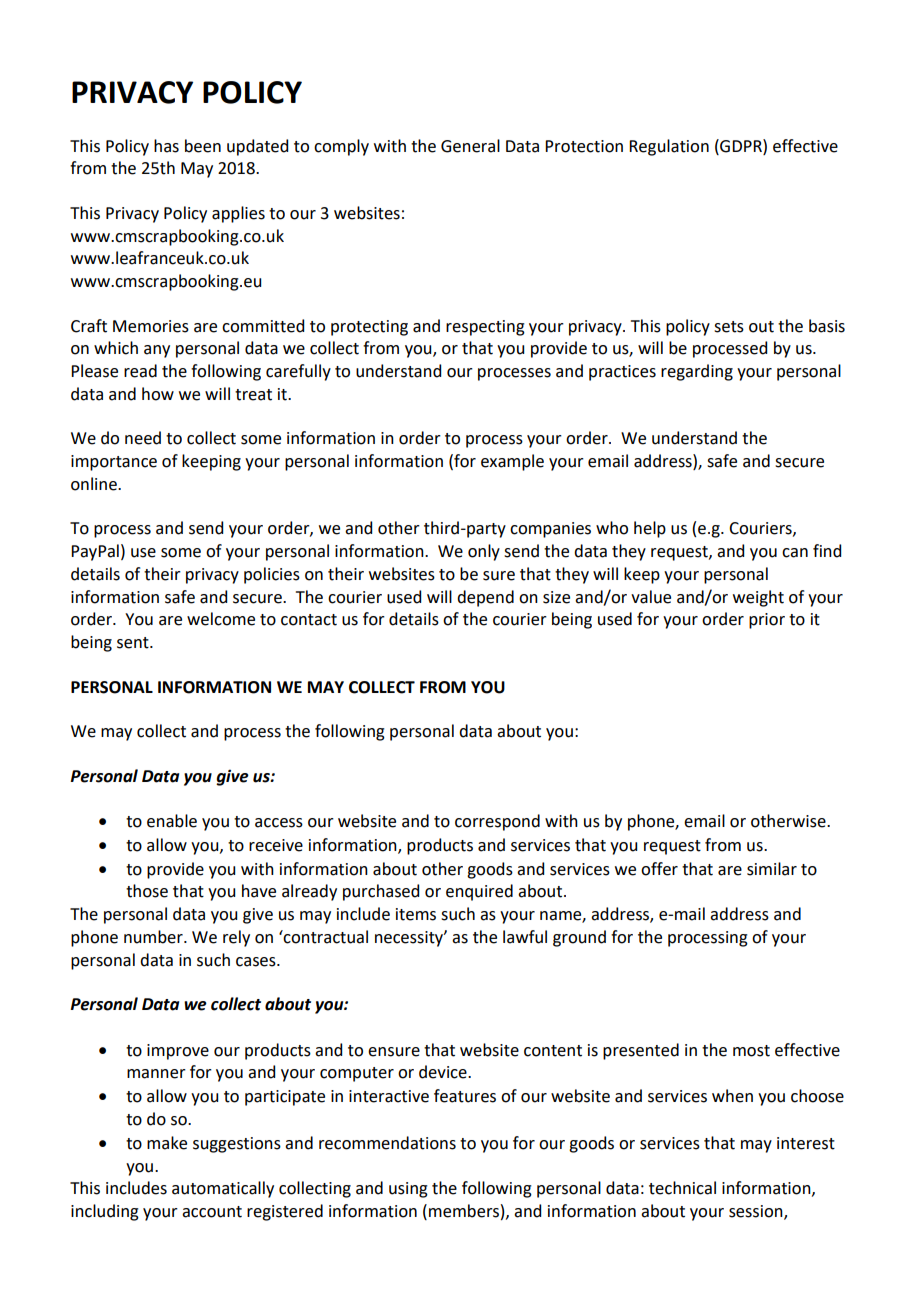  Describe the element at coordinates (470, 146) in the screenshot. I see `General` at that location.
